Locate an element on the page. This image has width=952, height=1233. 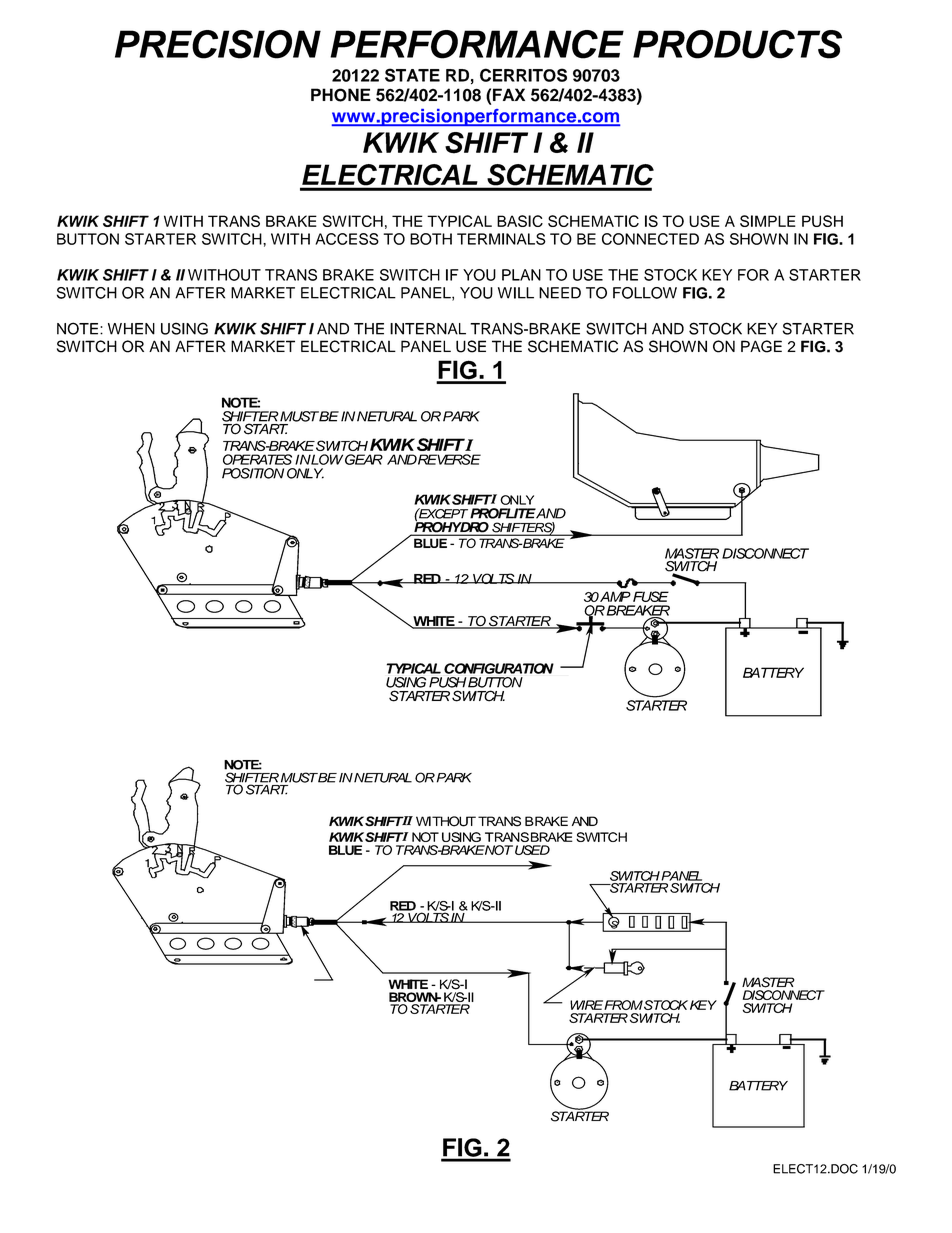
WHEN is located at coordinates (131, 329).
